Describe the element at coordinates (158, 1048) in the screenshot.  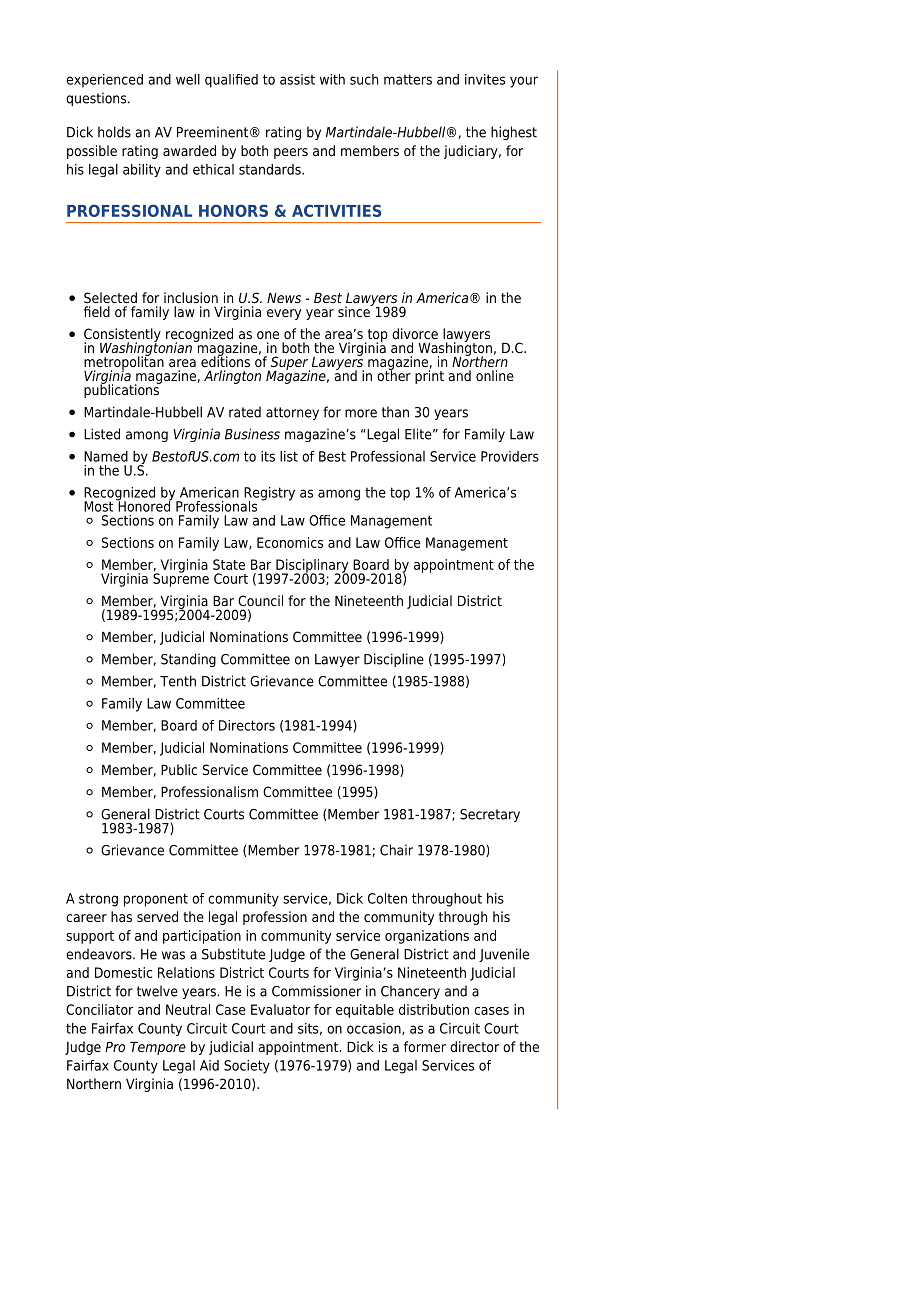
I see `Tempore` at that location.
